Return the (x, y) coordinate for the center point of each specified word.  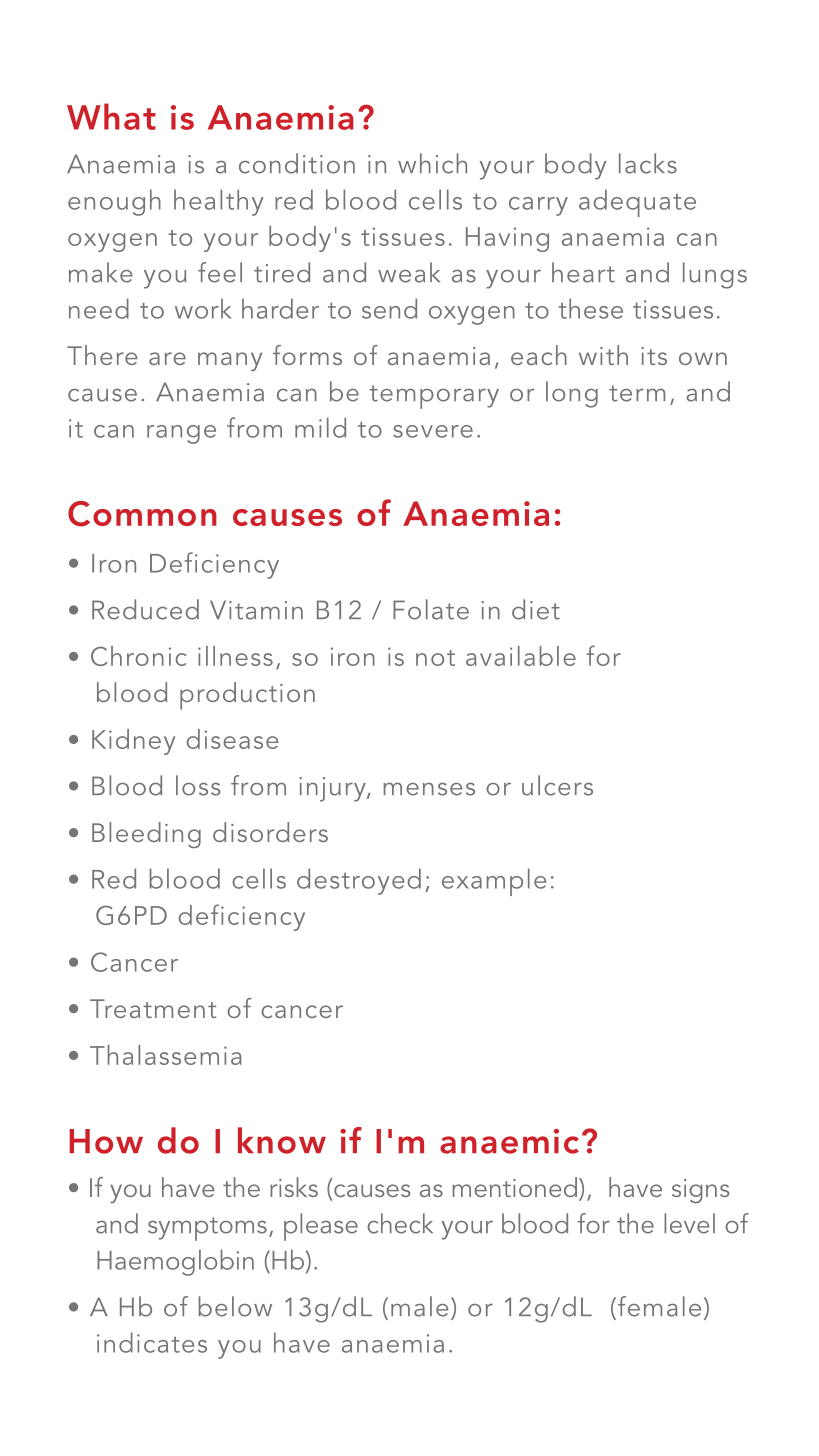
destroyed (359, 881)
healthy (219, 202)
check (400, 1223)
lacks (648, 163)
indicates (152, 1342)
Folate (431, 609)
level (689, 1223)
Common (142, 514)
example (494, 882)
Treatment (153, 1008)
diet (536, 609)
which (432, 163)
